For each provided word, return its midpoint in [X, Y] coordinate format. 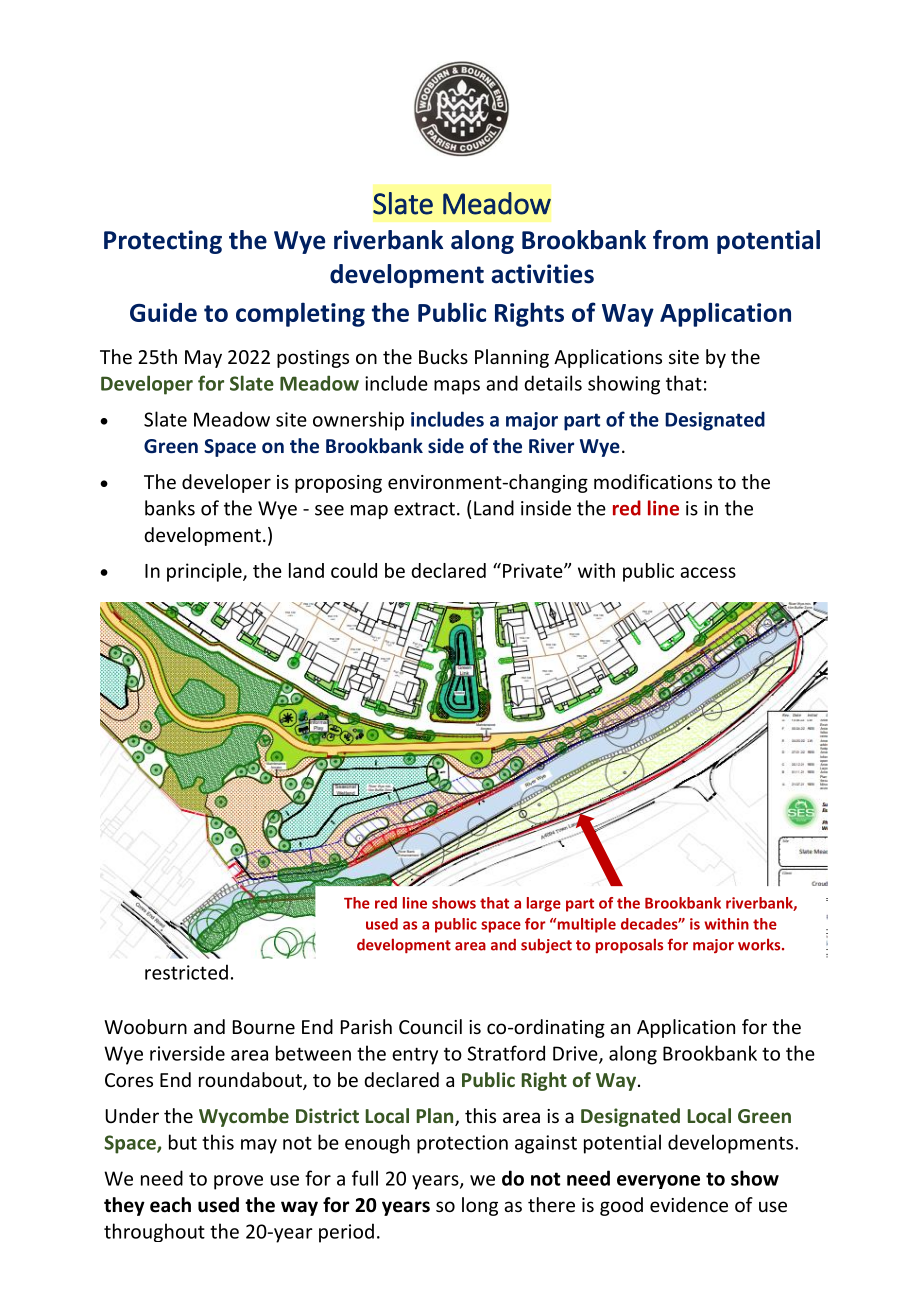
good [621, 1206]
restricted [186, 972]
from [680, 240]
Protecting [163, 242]
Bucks [443, 356]
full [365, 1178]
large [544, 904]
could [354, 570]
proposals [629, 946]
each [170, 1205]
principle [205, 572]
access [708, 572]
